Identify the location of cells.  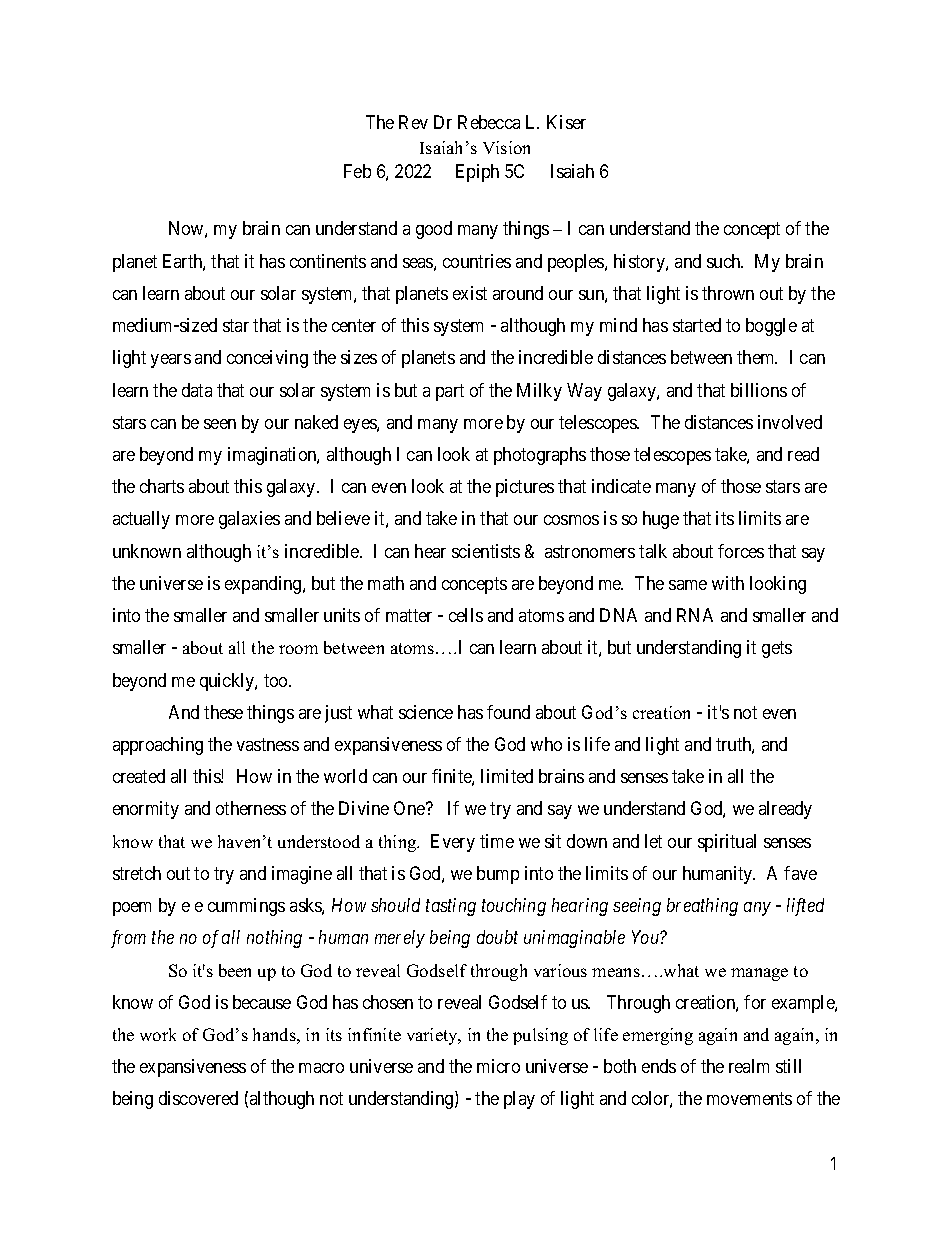
(466, 615).
